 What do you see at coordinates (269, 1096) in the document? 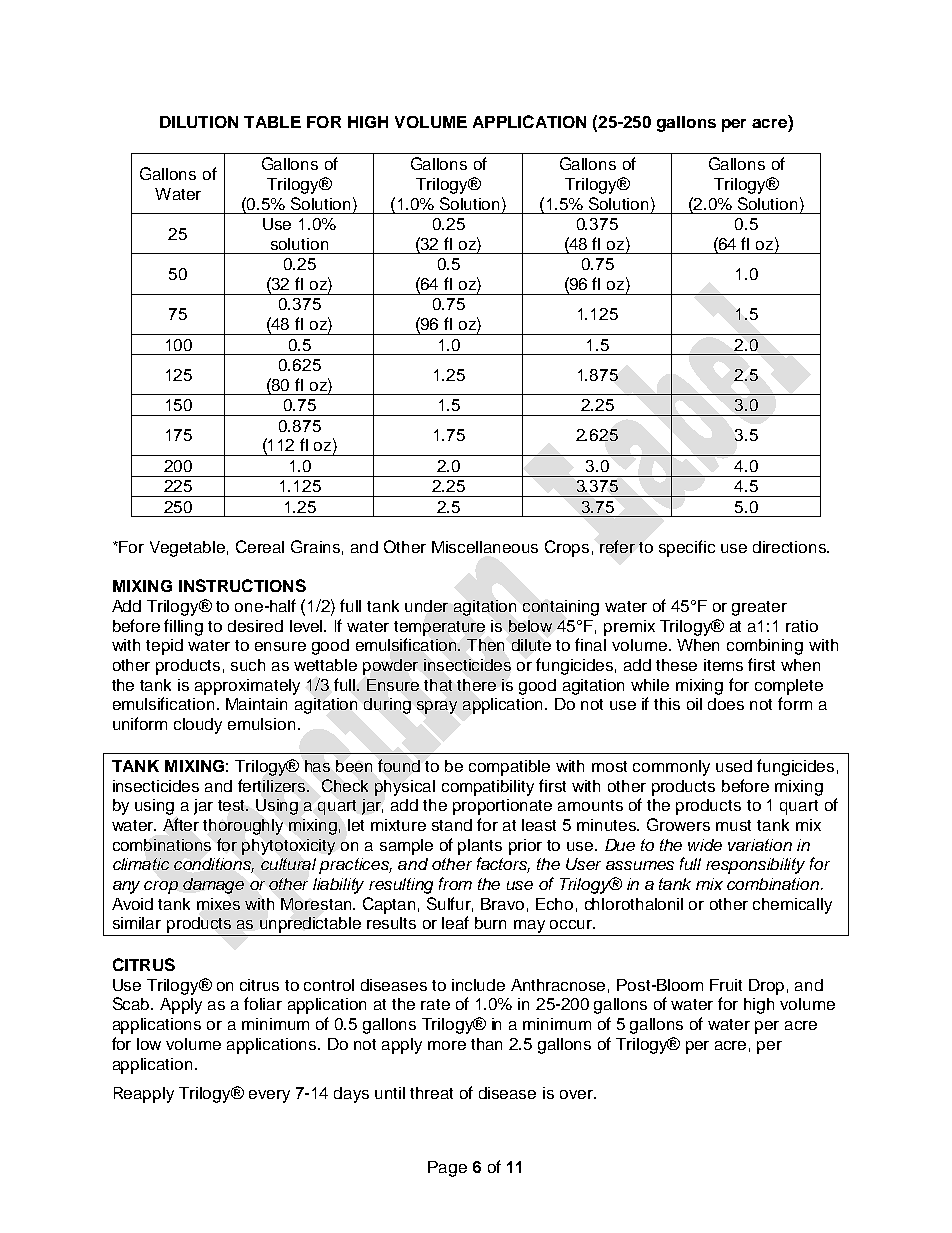
I see `every` at bounding box center [269, 1096].
